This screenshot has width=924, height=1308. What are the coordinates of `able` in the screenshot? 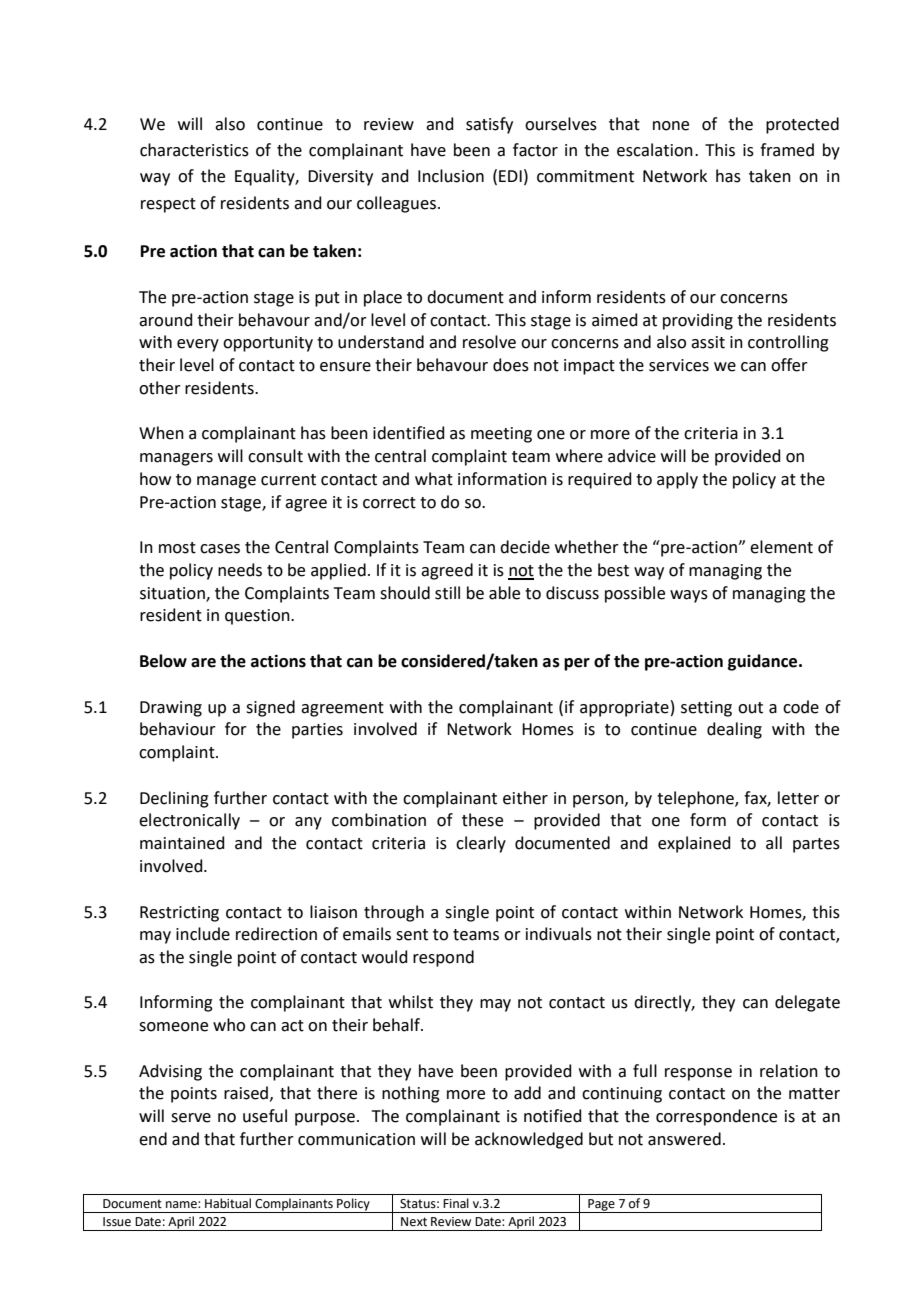 It's located at (504, 593).
